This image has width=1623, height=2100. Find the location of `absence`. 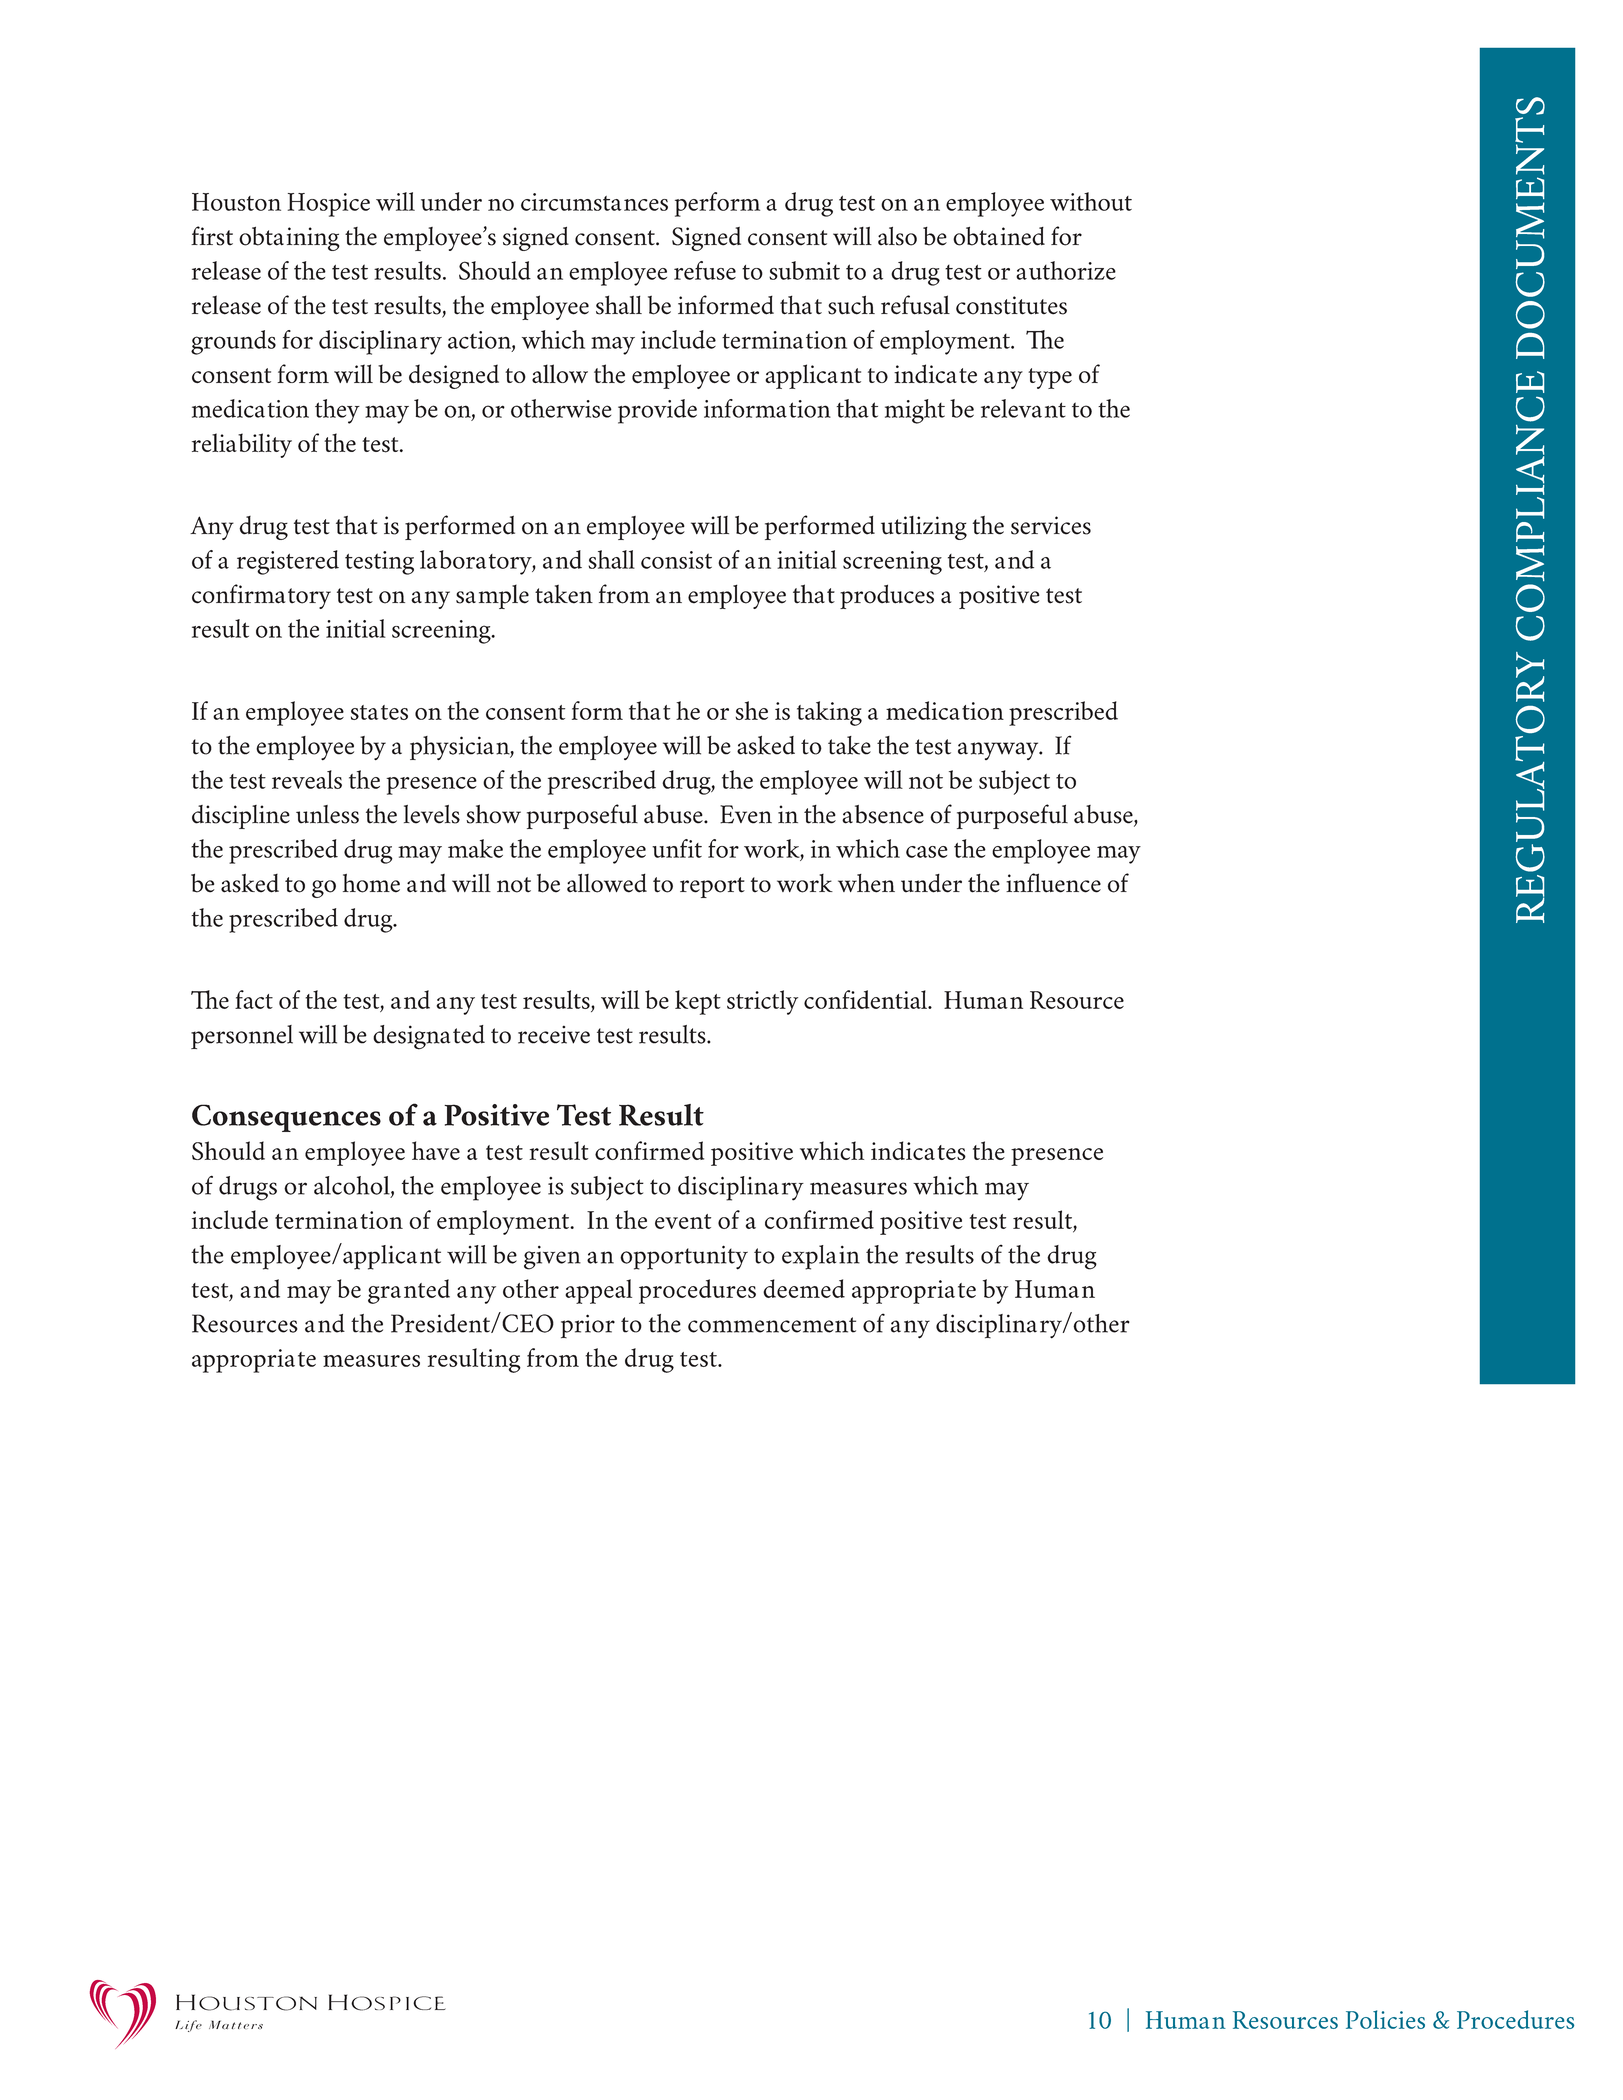

absence is located at coordinates (883, 814).
